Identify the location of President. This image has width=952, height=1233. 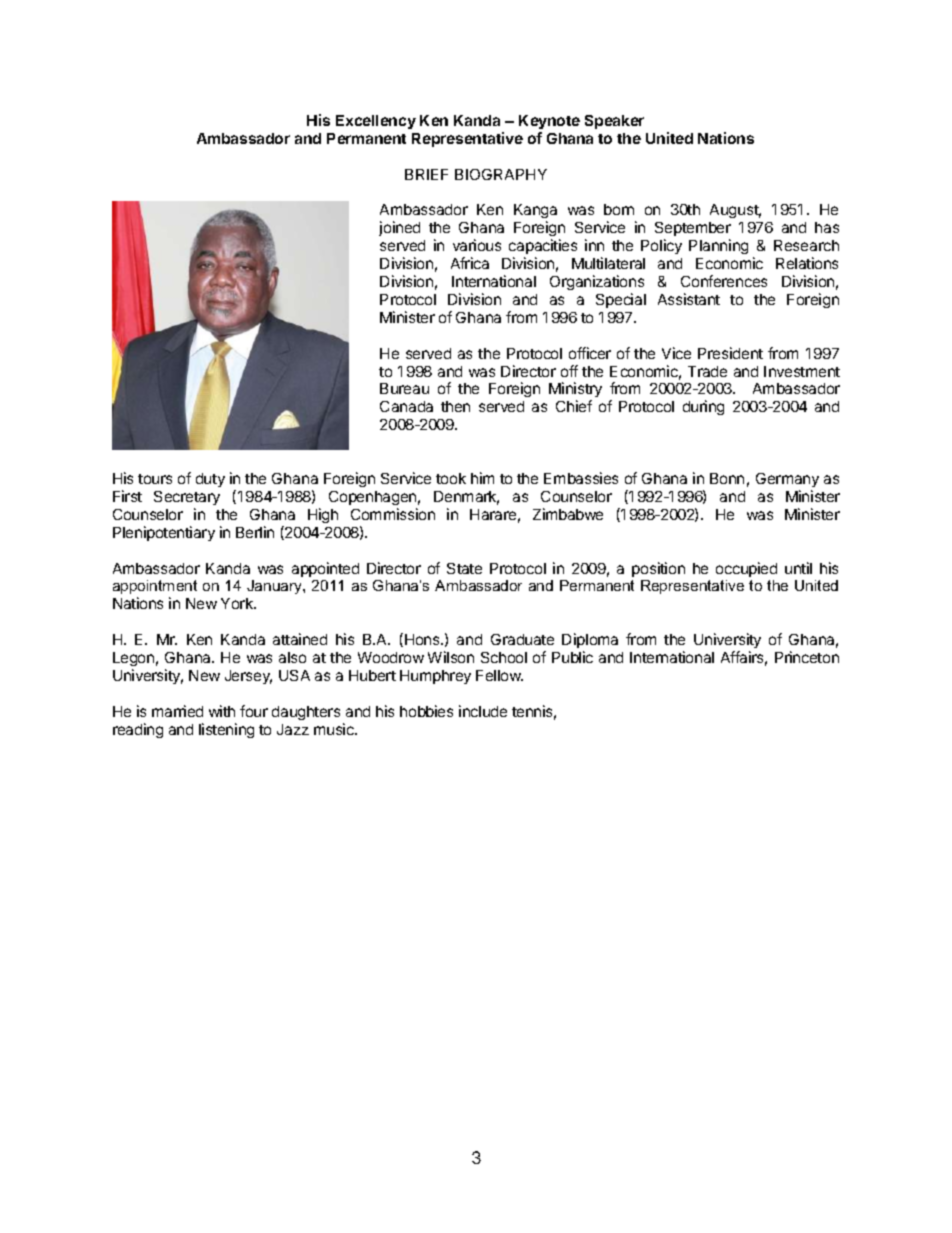
(730, 353).
